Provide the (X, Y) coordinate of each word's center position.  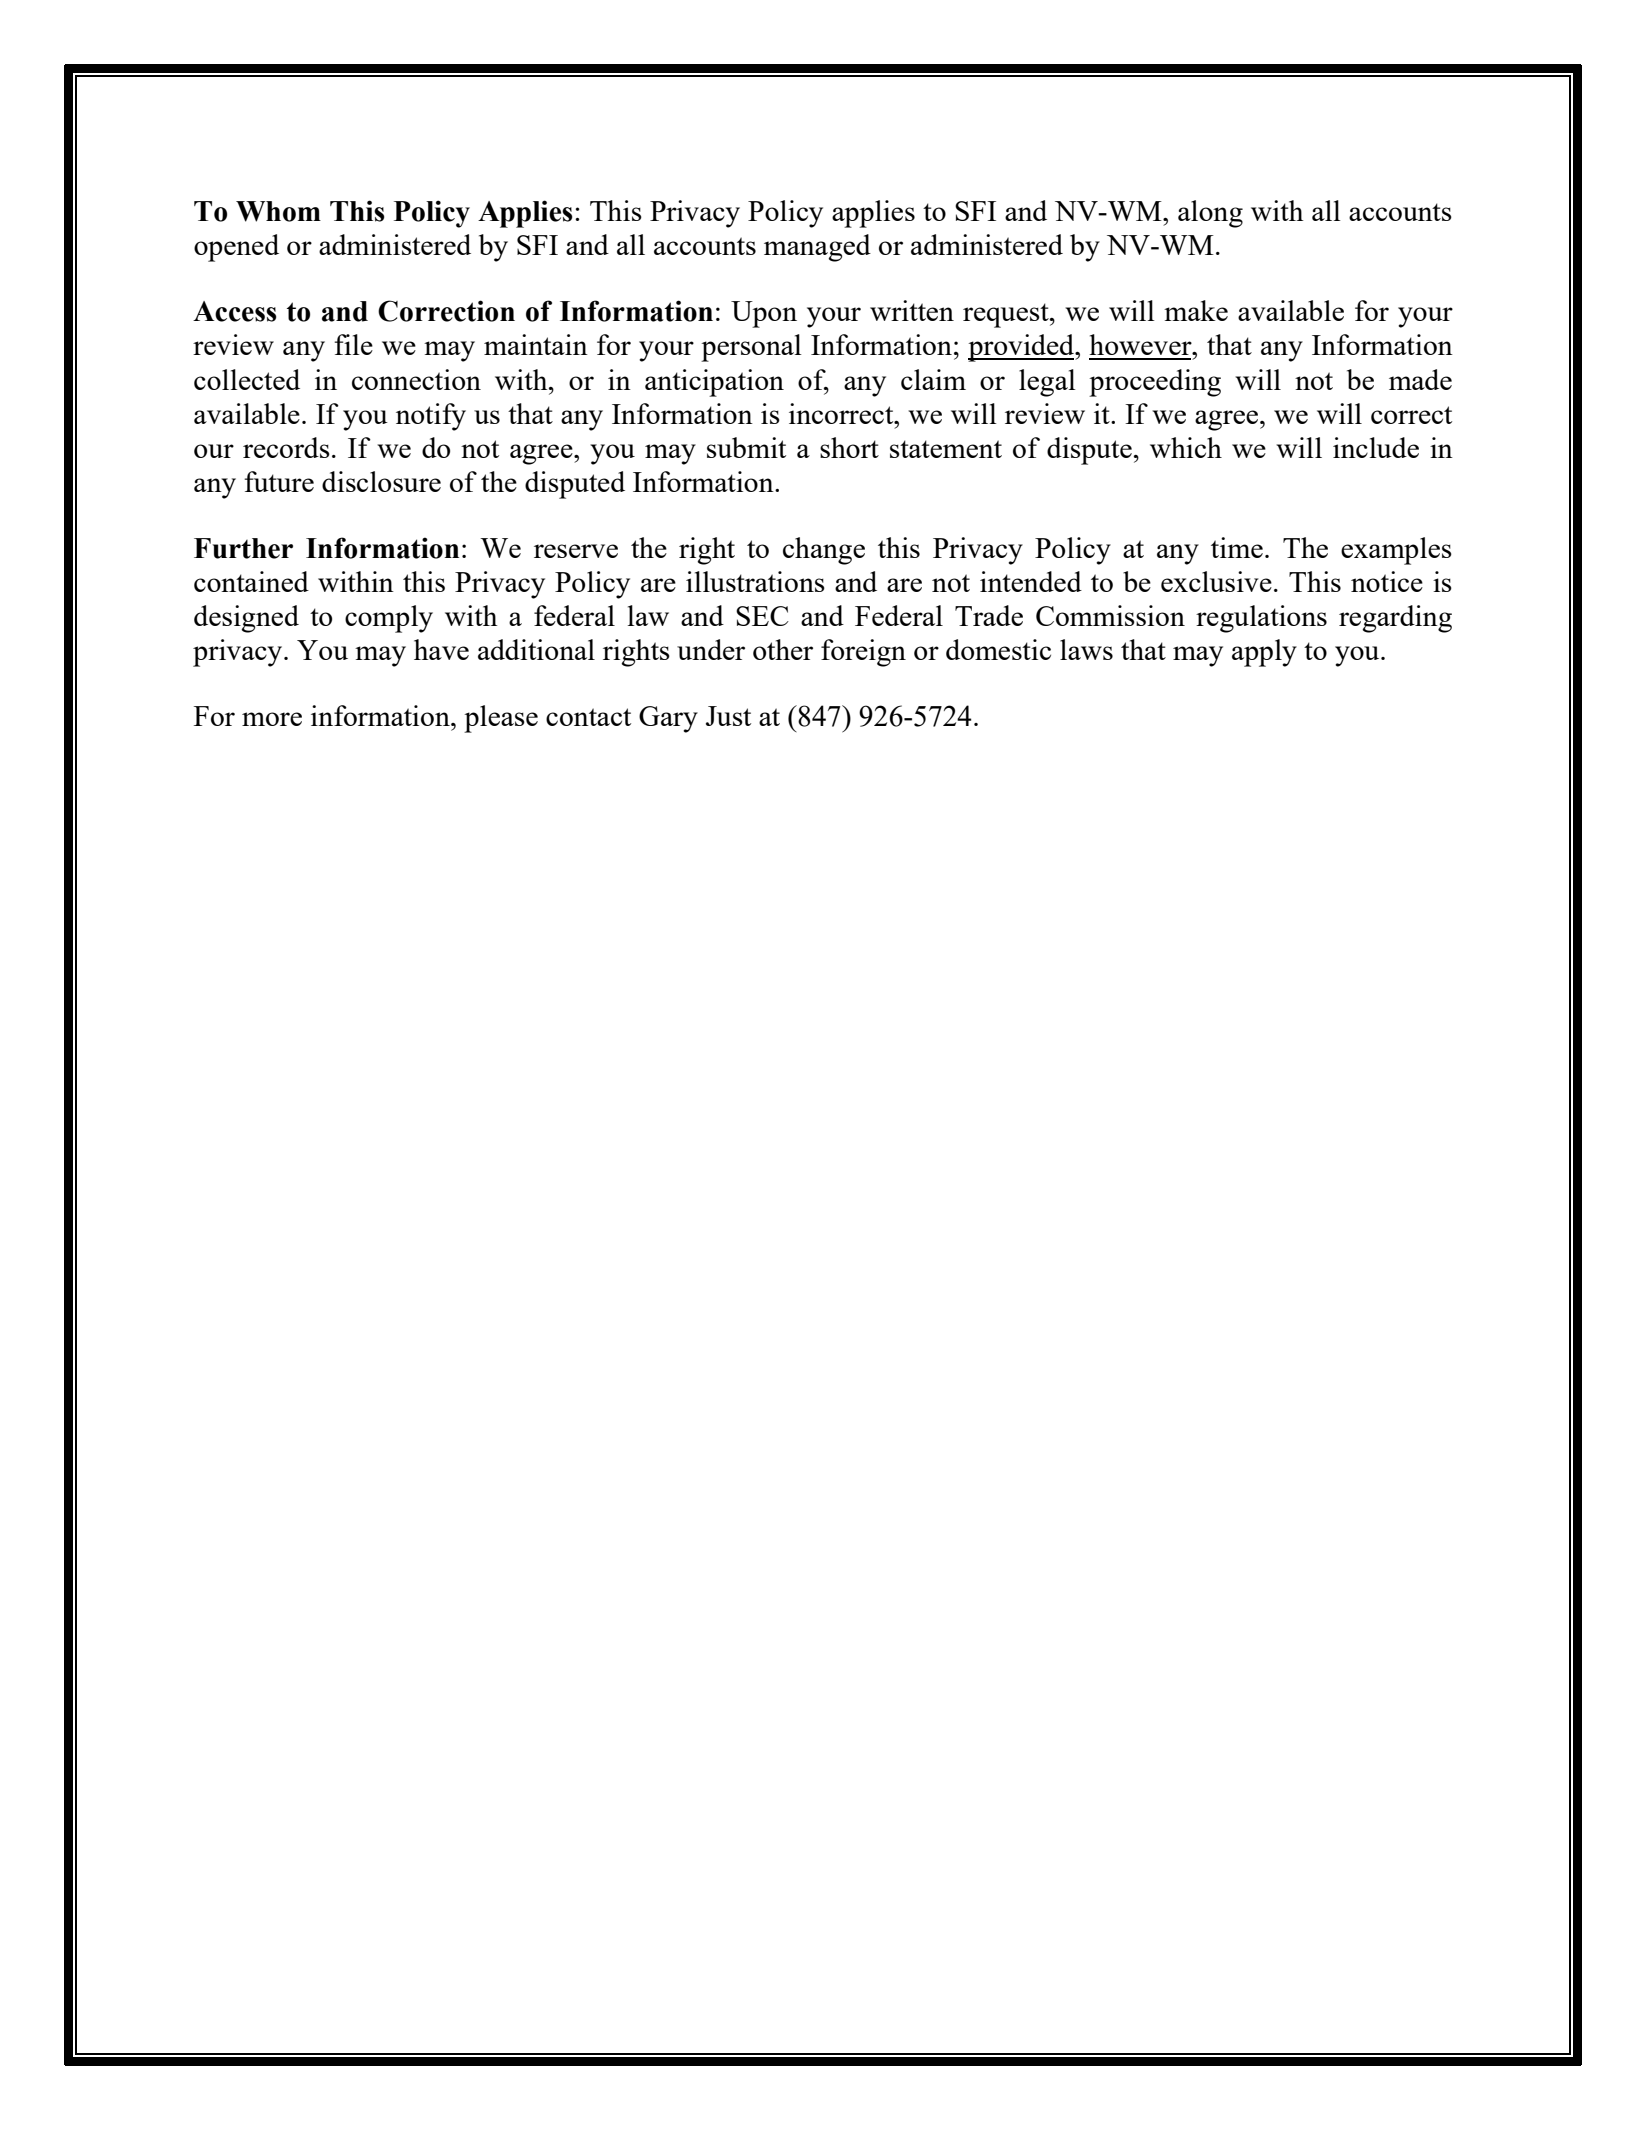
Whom (278, 211)
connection (416, 379)
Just (728, 716)
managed (817, 248)
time (1237, 547)
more (272, 719)
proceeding (1155, 383)
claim (933, 379)
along (1210, 214)
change (824, 551)
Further (243, 548)
